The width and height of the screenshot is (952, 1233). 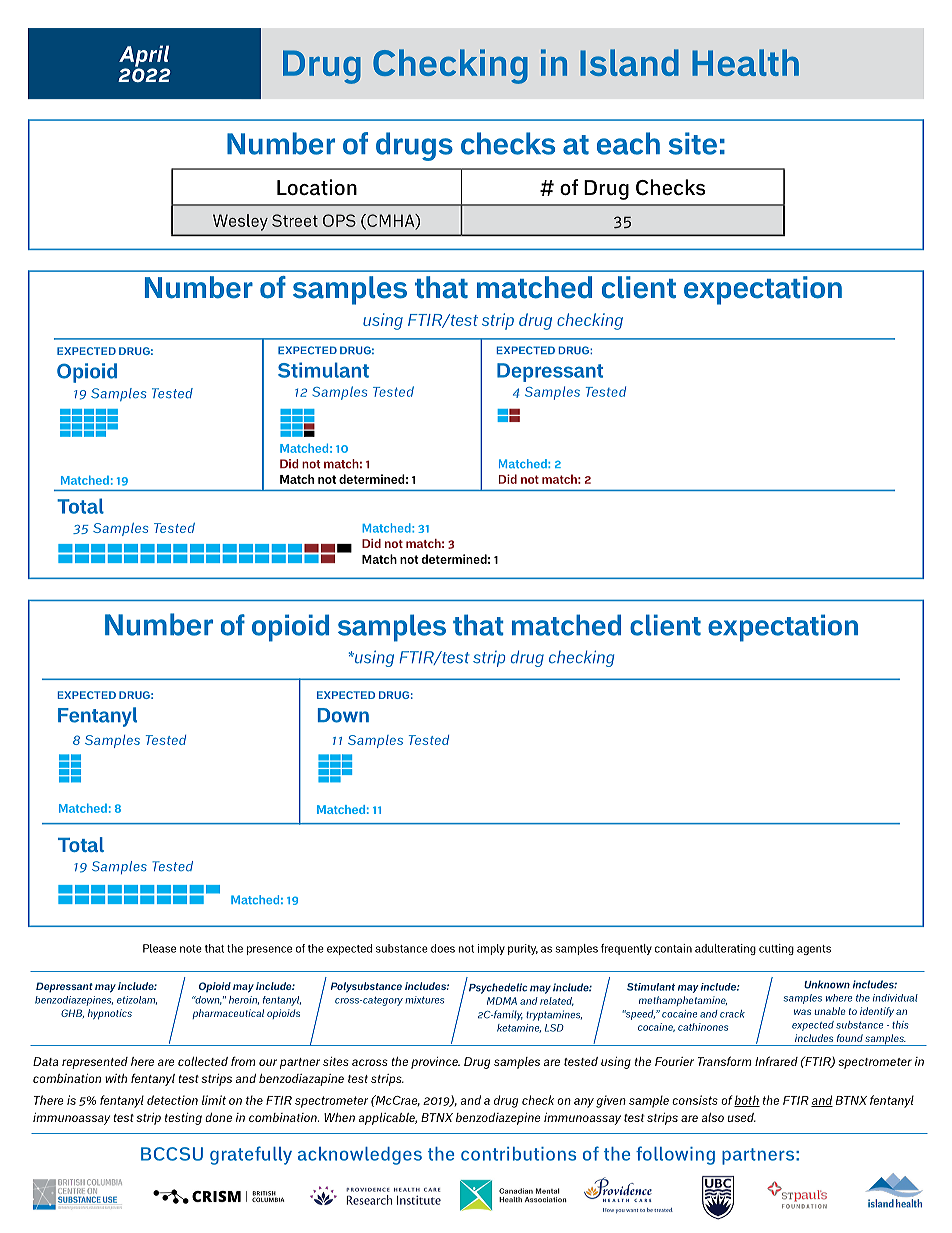 What do you see at coordinates (295, 220) in the screenshot?
I see `Street` at bounding box center [295, 220].
